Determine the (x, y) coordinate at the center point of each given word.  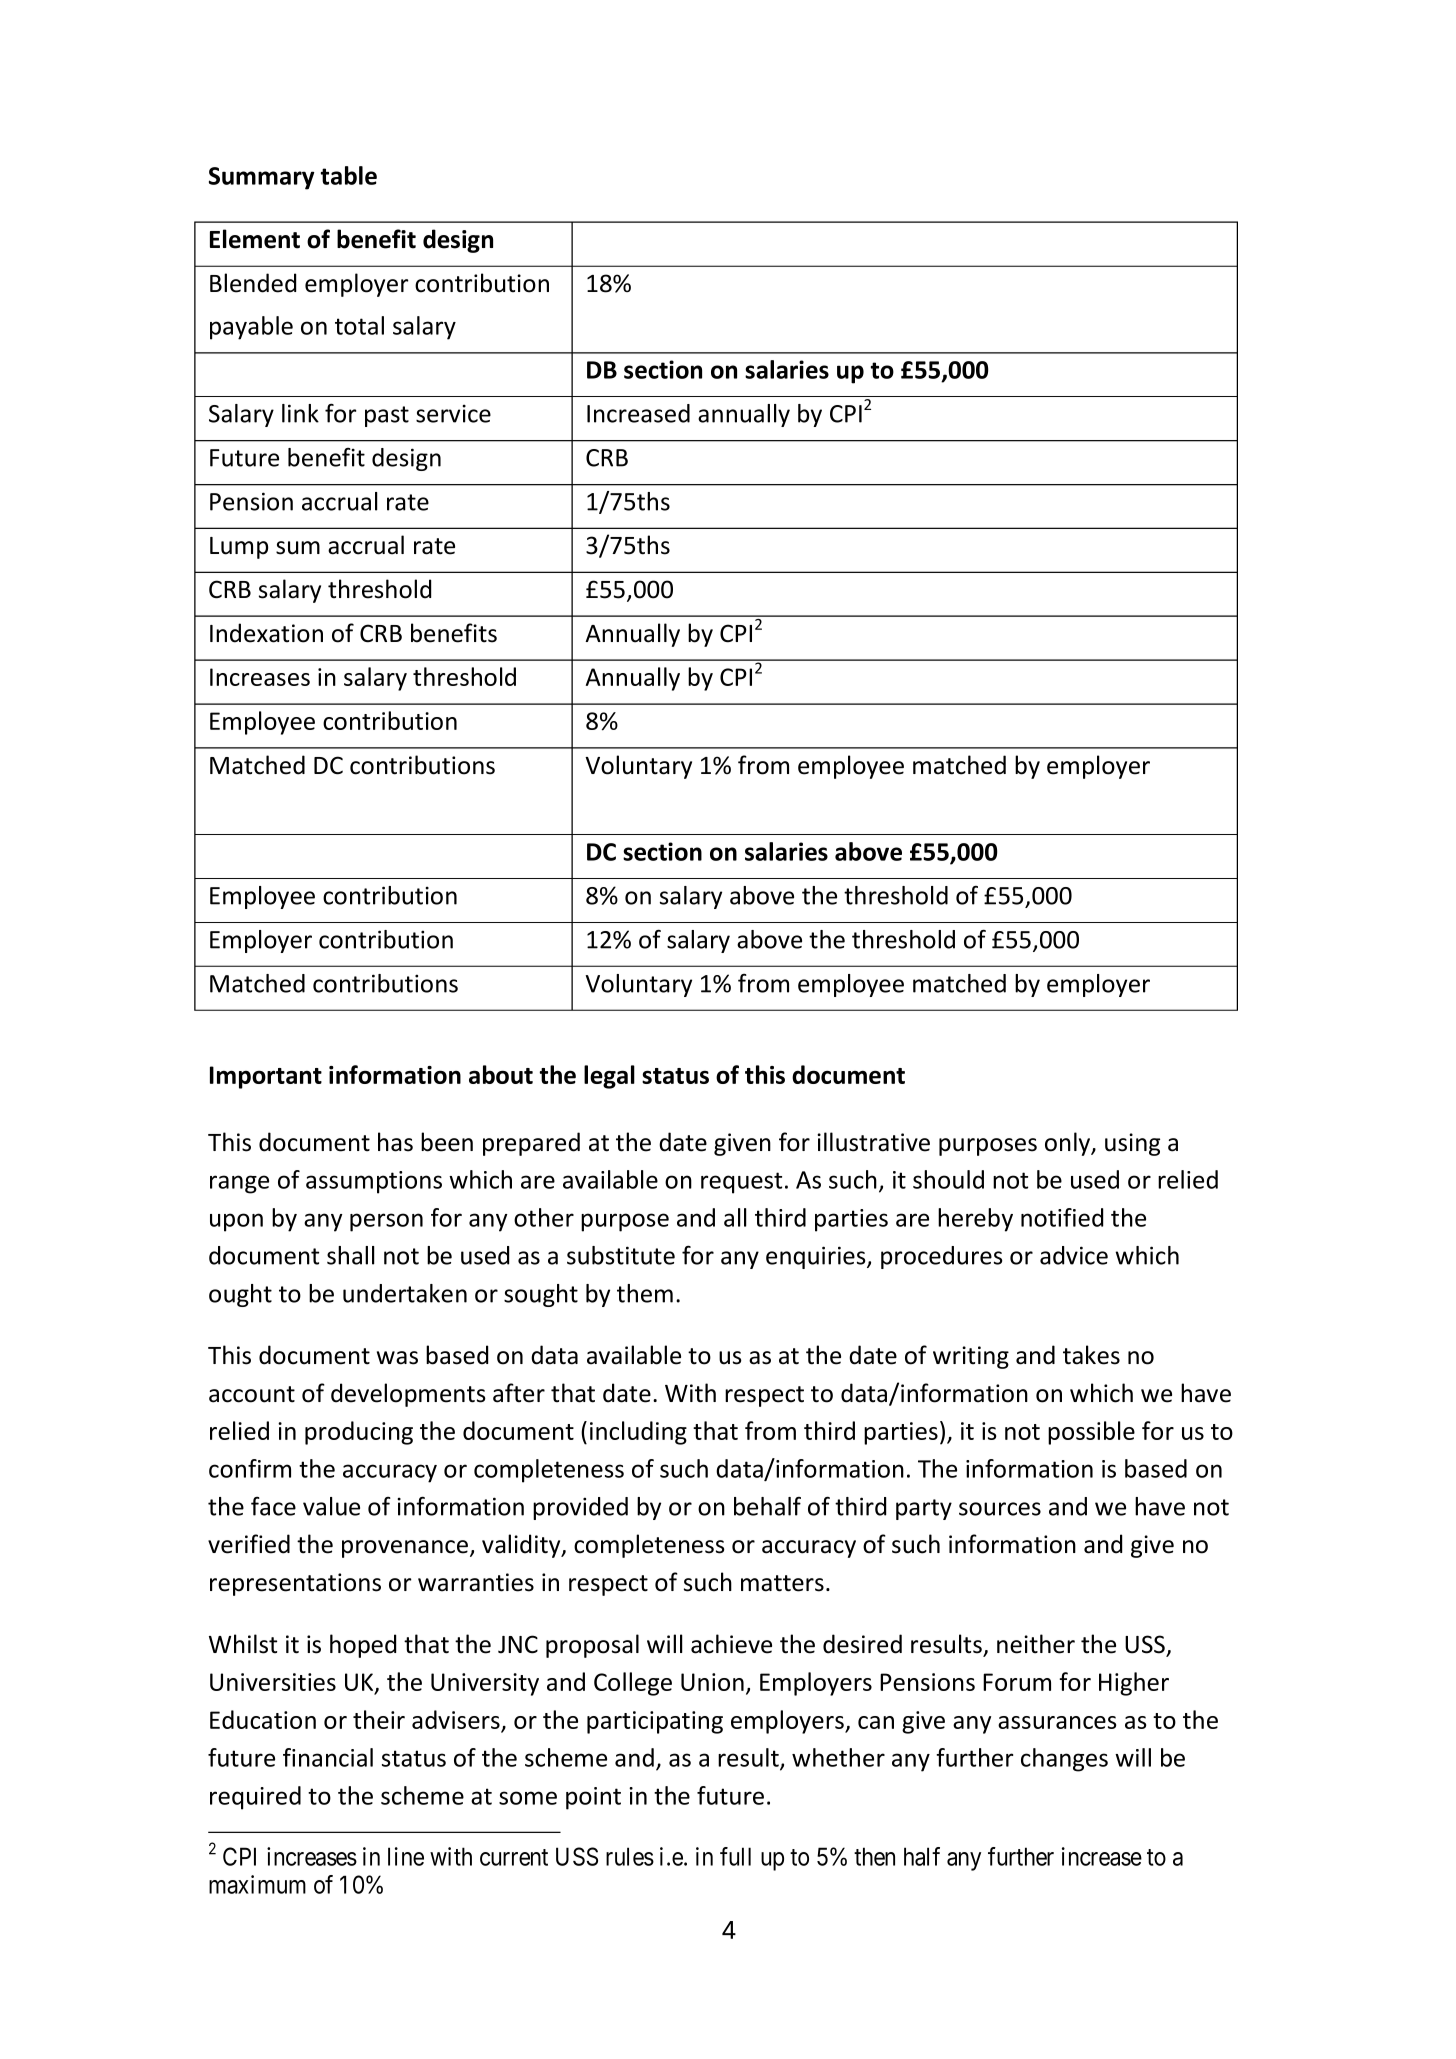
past (387, 416)
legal (609, 1077)
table (349, 175)
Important (266, 1077)
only (1069, 1144)
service (453, 413)
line (406, 1856)
